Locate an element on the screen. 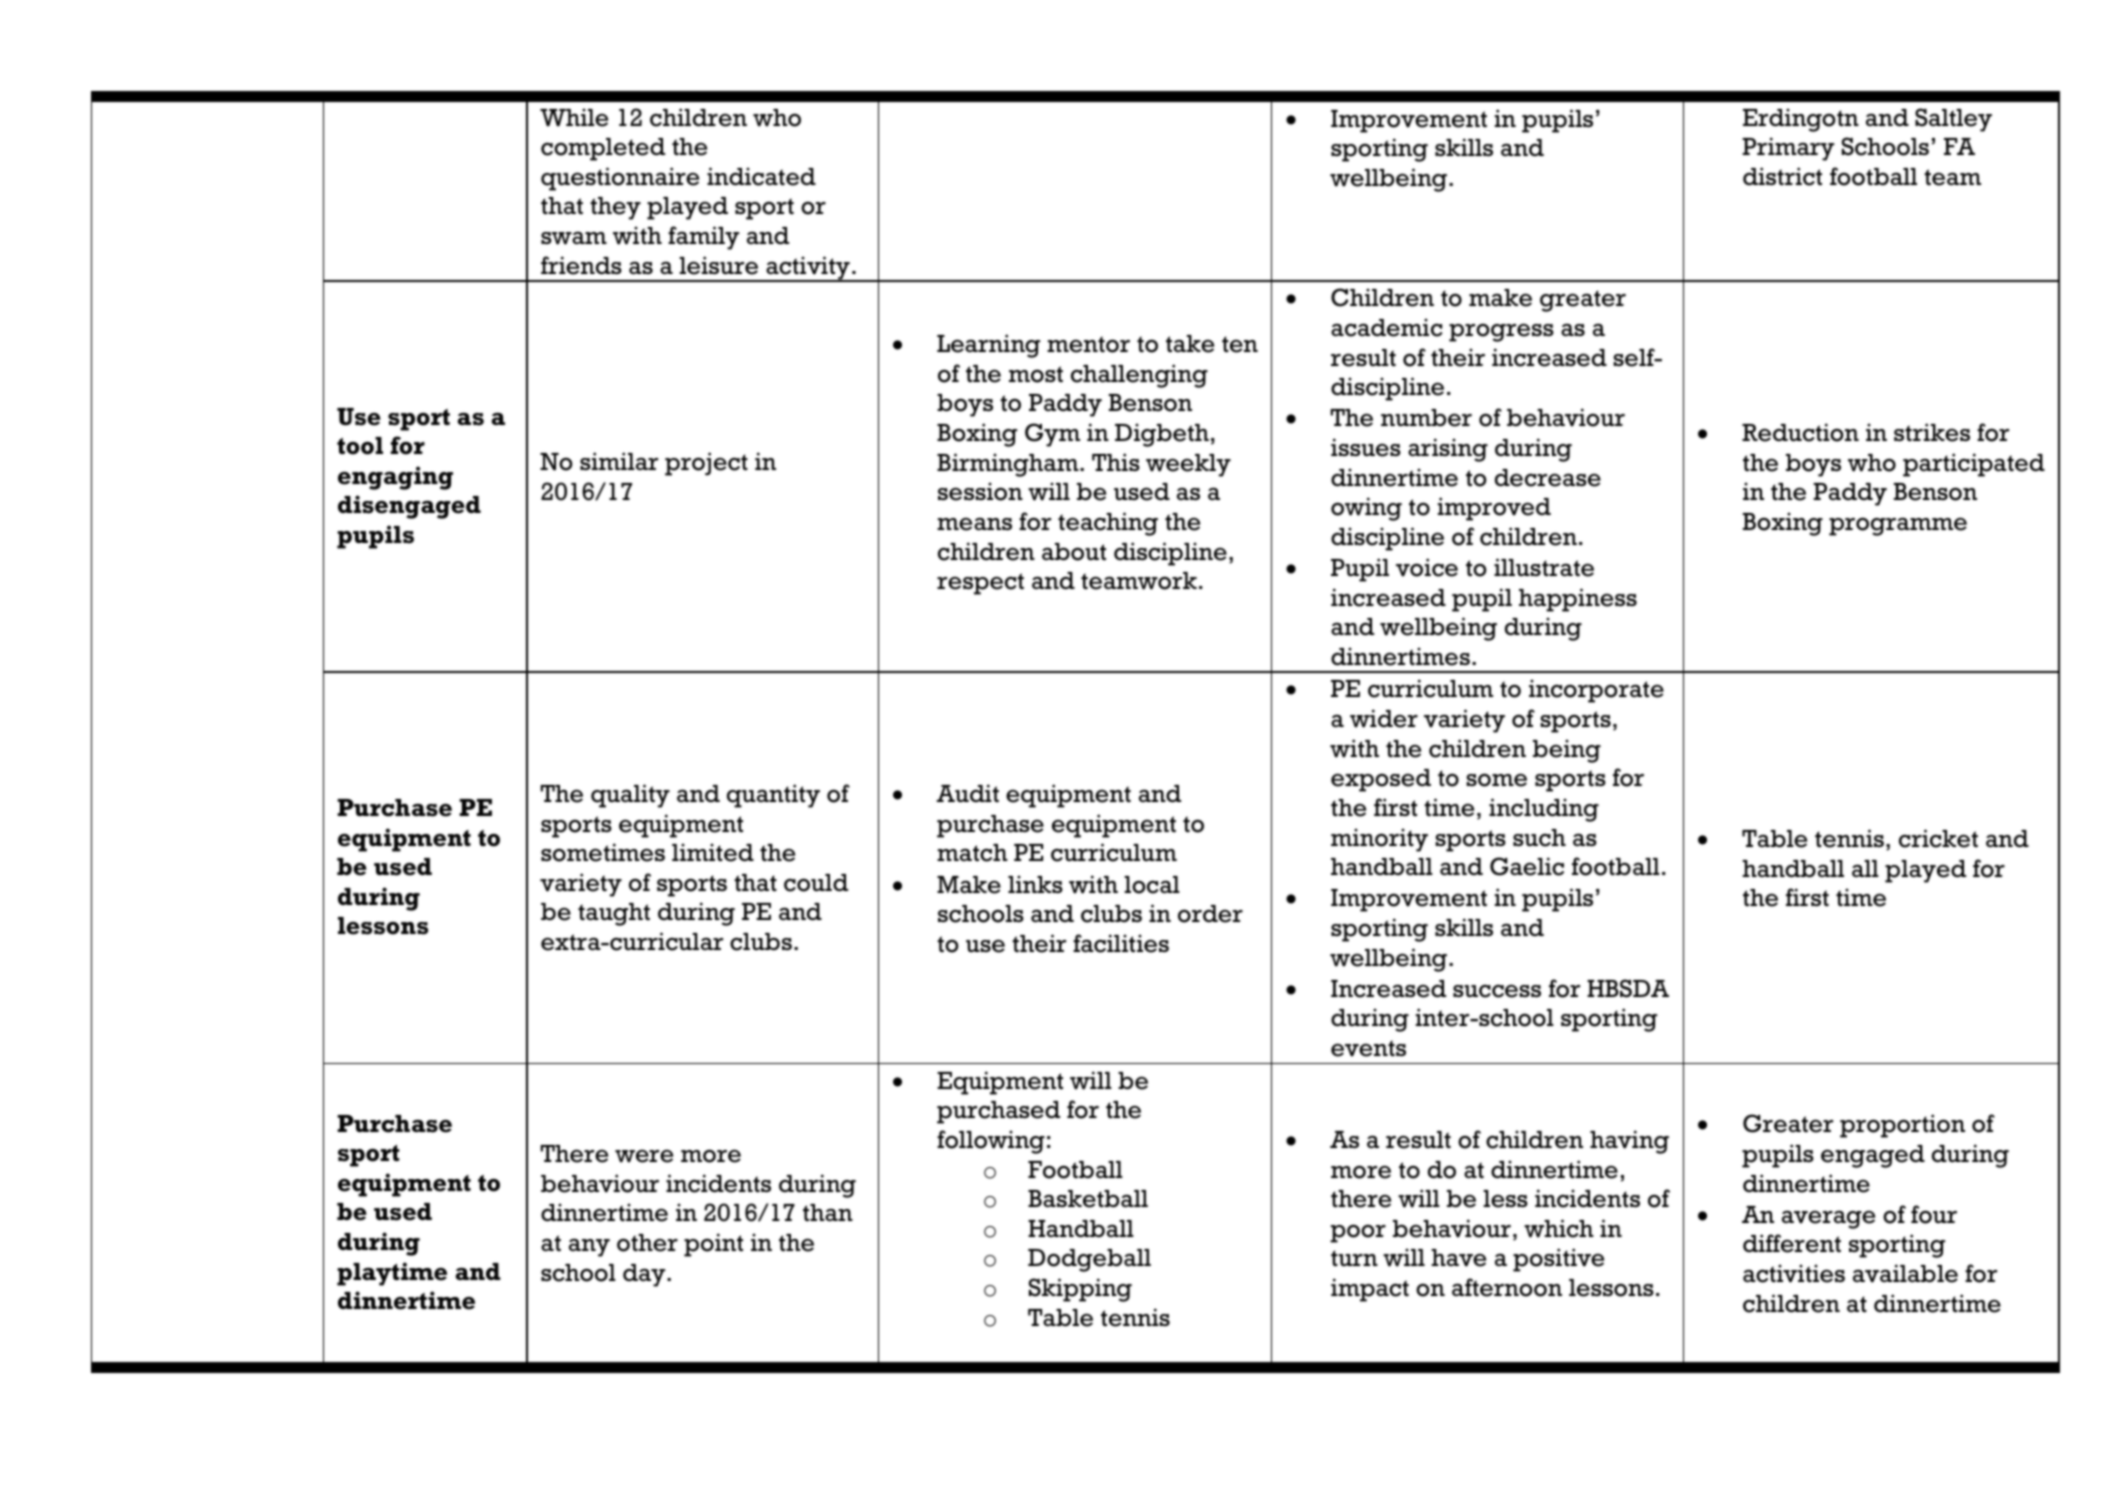 Image resolution: width=2125 pixels, height=1503 pixels. Gaelic is located at coordinates (1527, 866).
